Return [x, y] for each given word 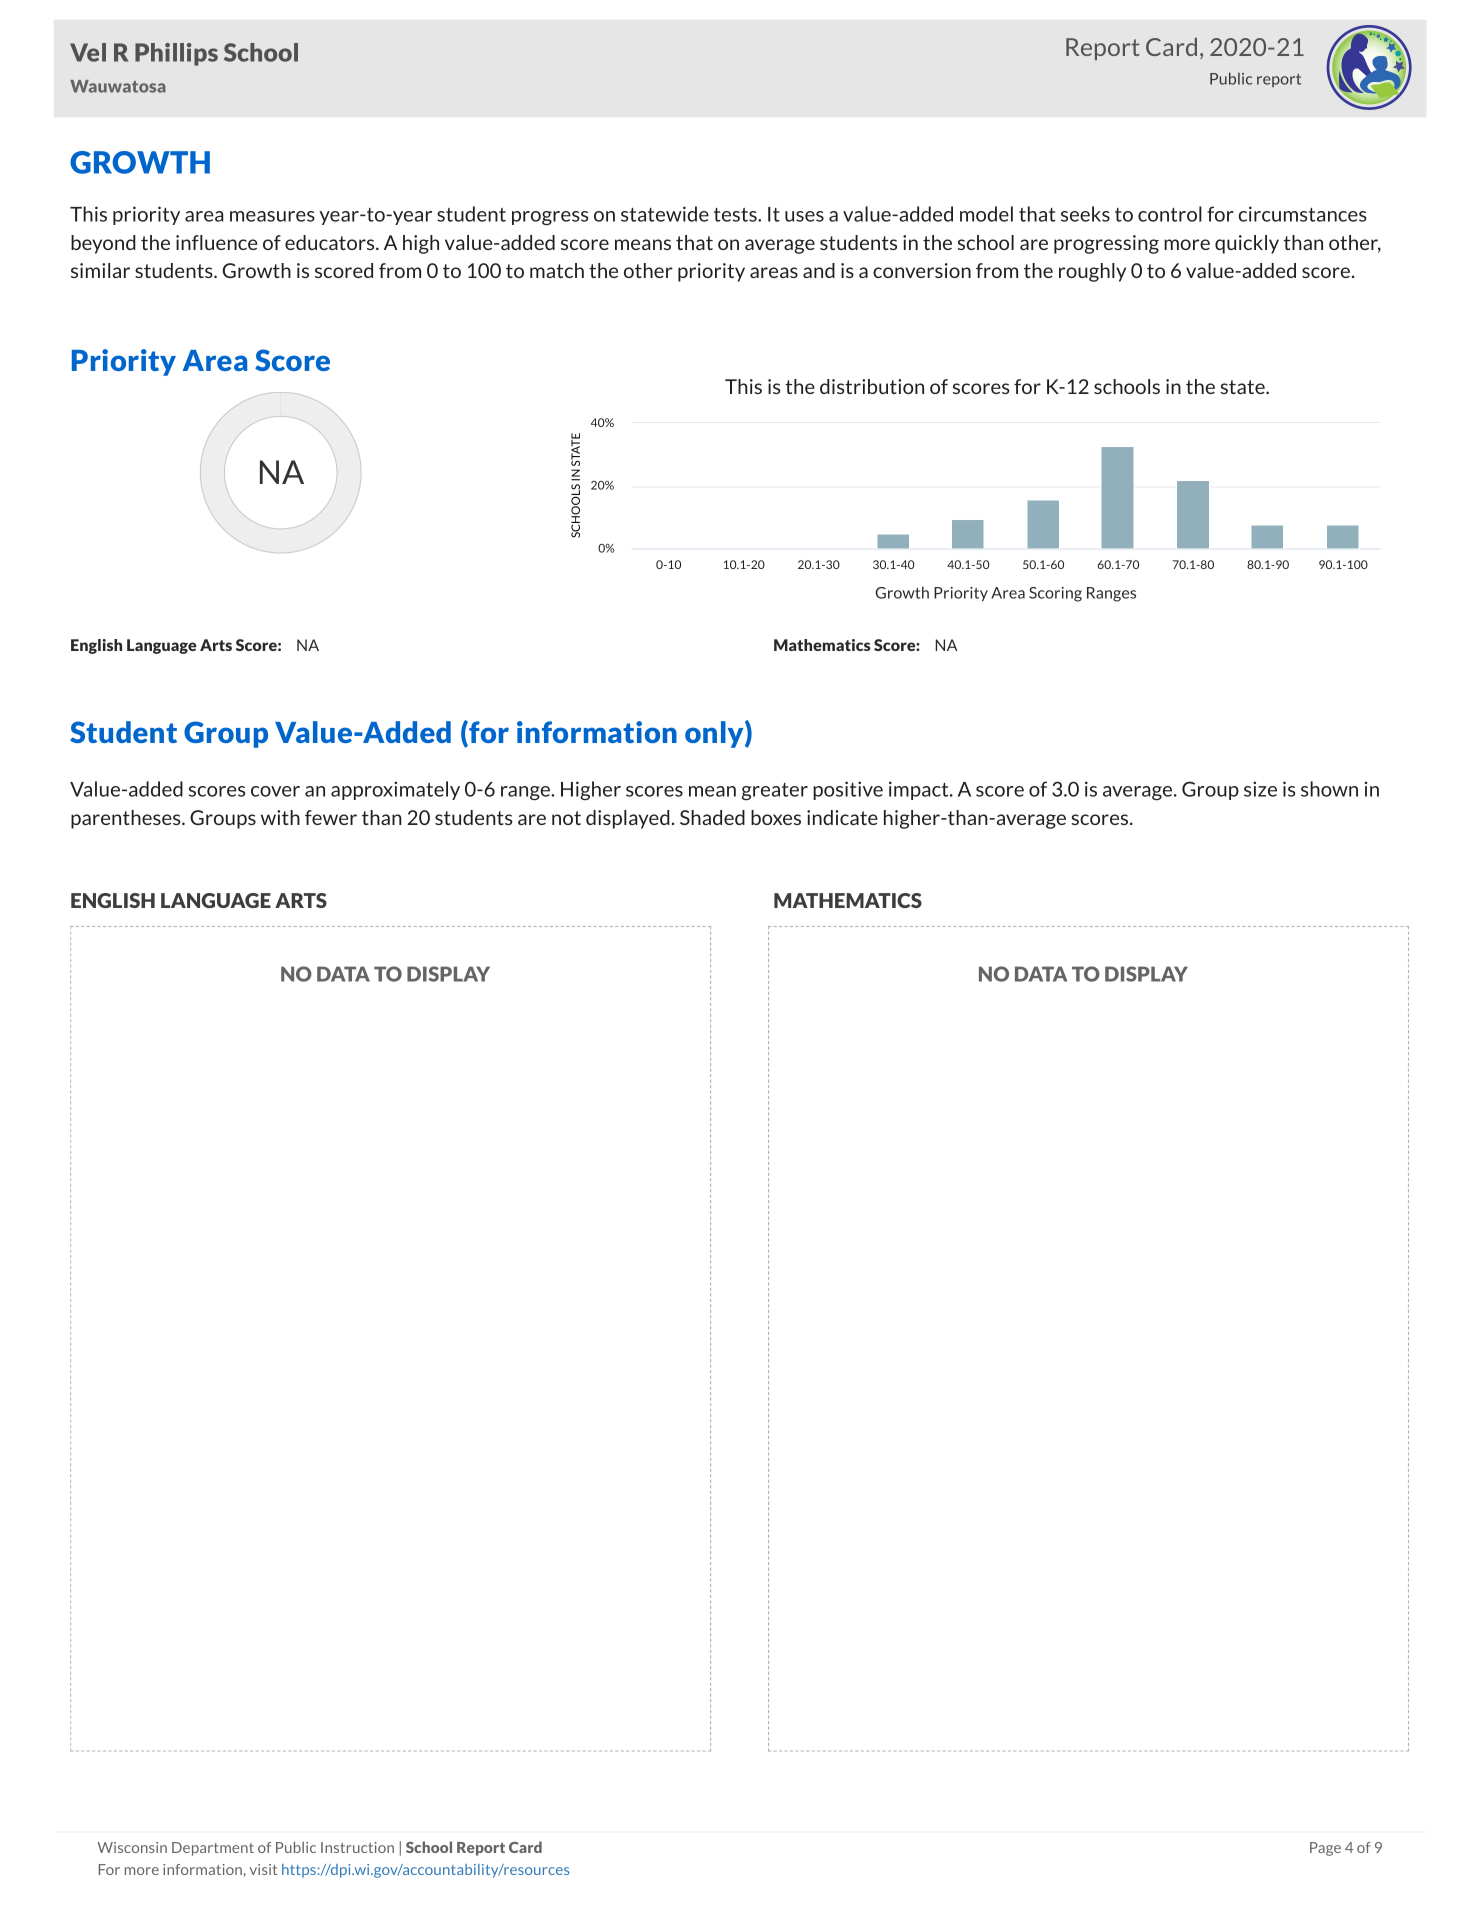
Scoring [1055, 594]
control [1170, 214]
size [1260, 789]
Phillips [176, 54]
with [280, 817]
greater [775, 791]
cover [275, 791]
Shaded [712, 817]
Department [213, 1849]
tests [736, 215]
